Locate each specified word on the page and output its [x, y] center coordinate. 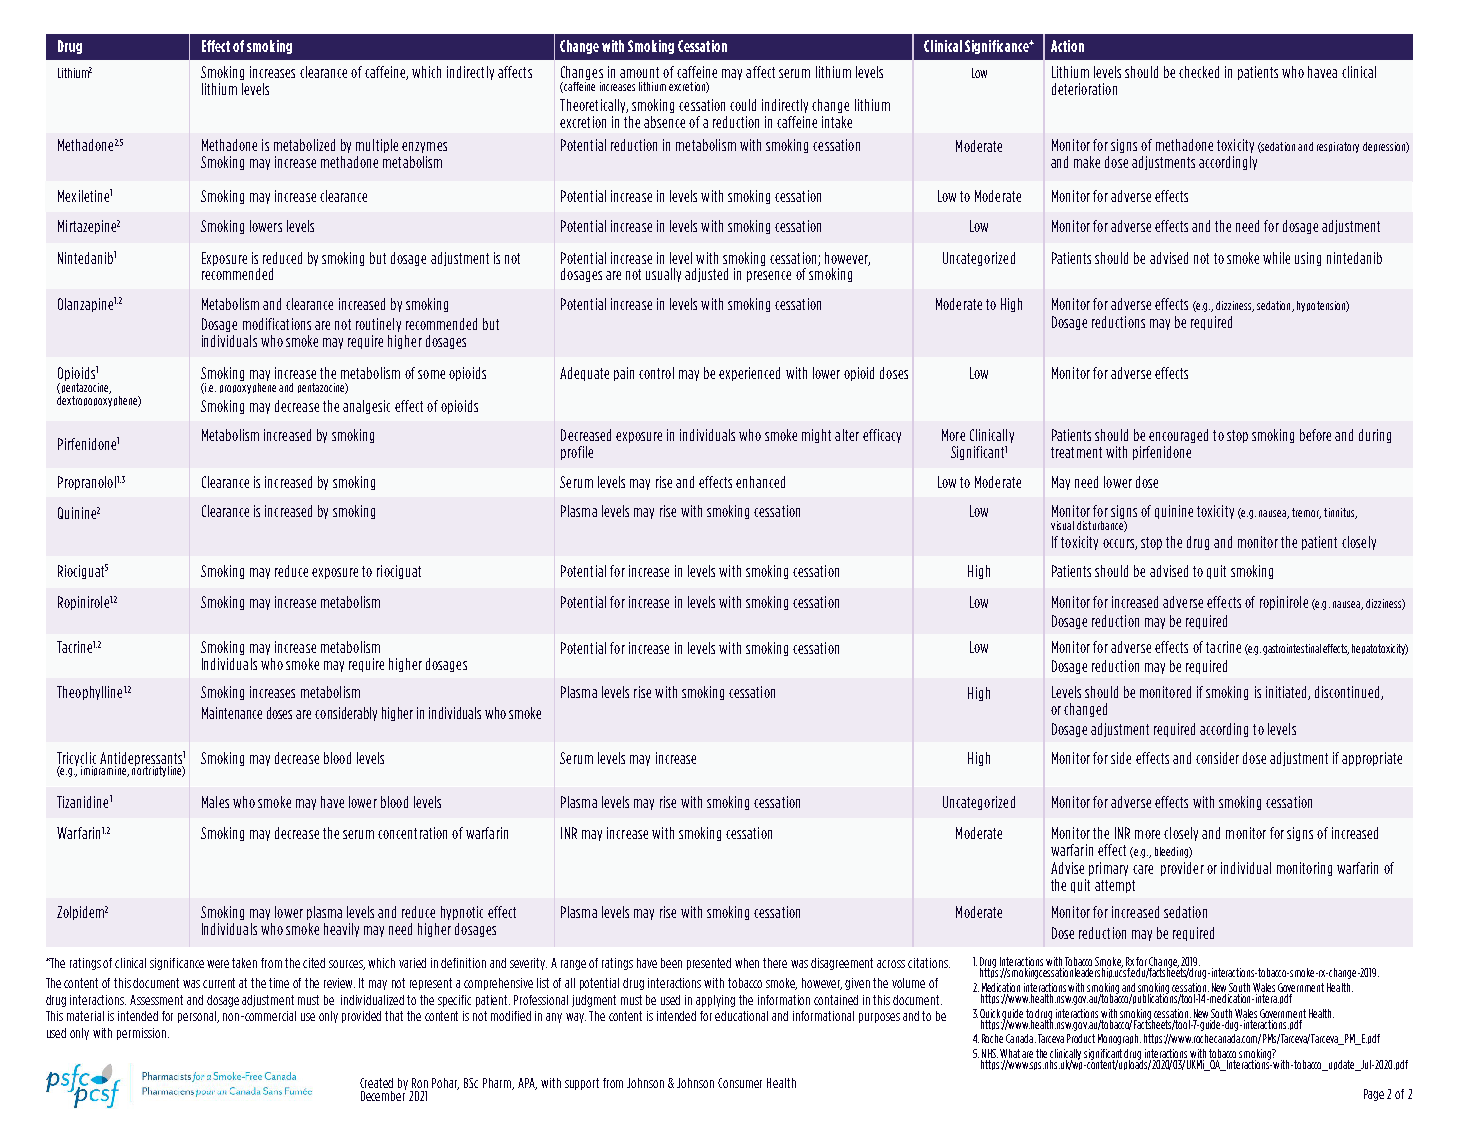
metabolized [304, 145]
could [743, 105]
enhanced [760, 482]
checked [1199, 72]
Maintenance [232, 713]
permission [143, 1034]
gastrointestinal [1292, 649]
